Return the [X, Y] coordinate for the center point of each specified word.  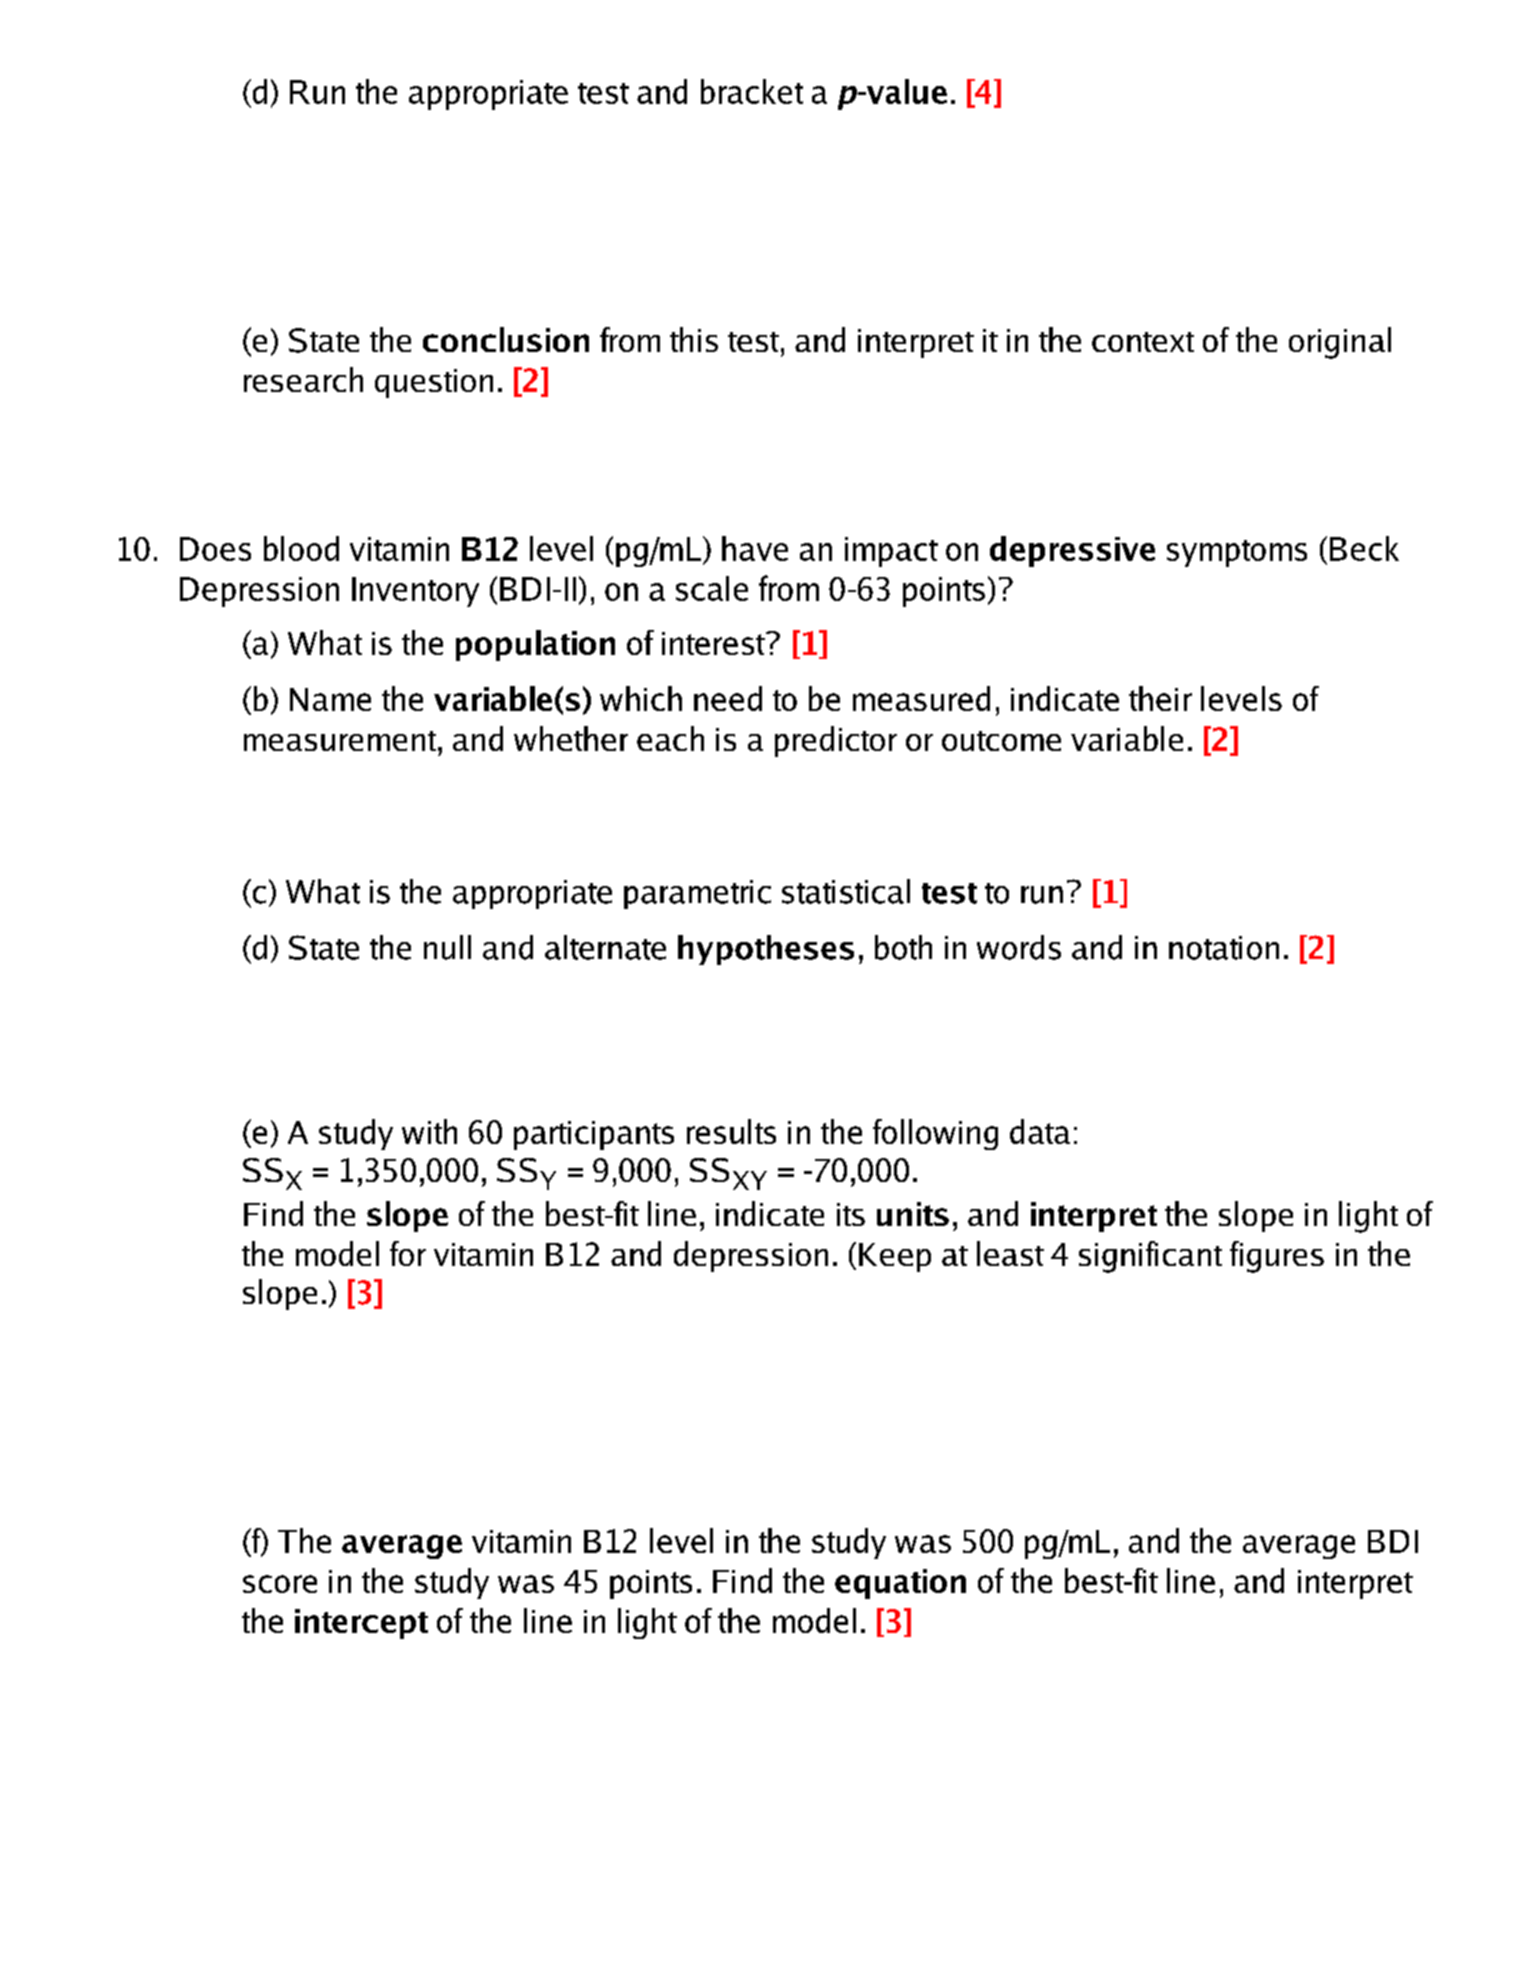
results [731, 1131]
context [1143, 342]
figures [1277, 1257]
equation [900, 1584]
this [694, 339]
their [1160, 698]
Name [330, 699]
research [303, 379]
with [429, 1131]
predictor [836, 741]
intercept [361, 1624]
